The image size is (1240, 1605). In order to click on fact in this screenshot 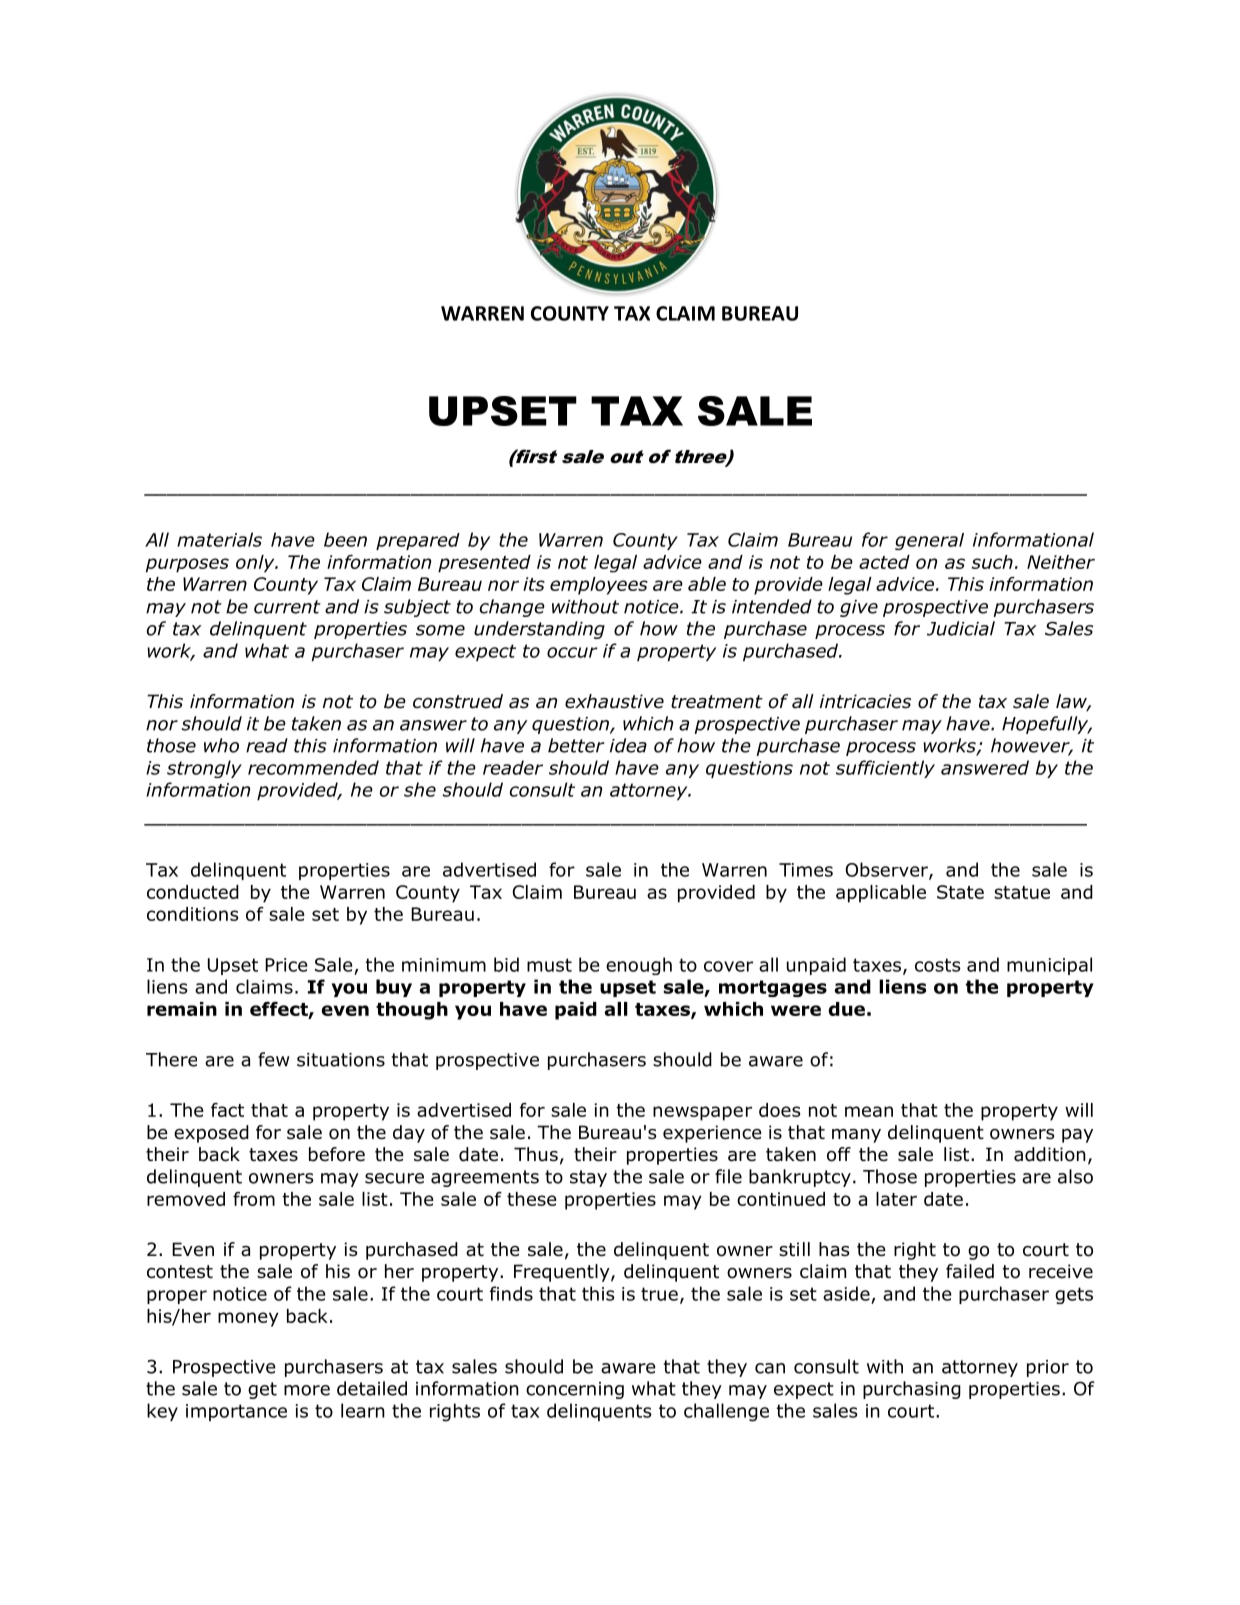, I will do `click(227, 1110)`.
